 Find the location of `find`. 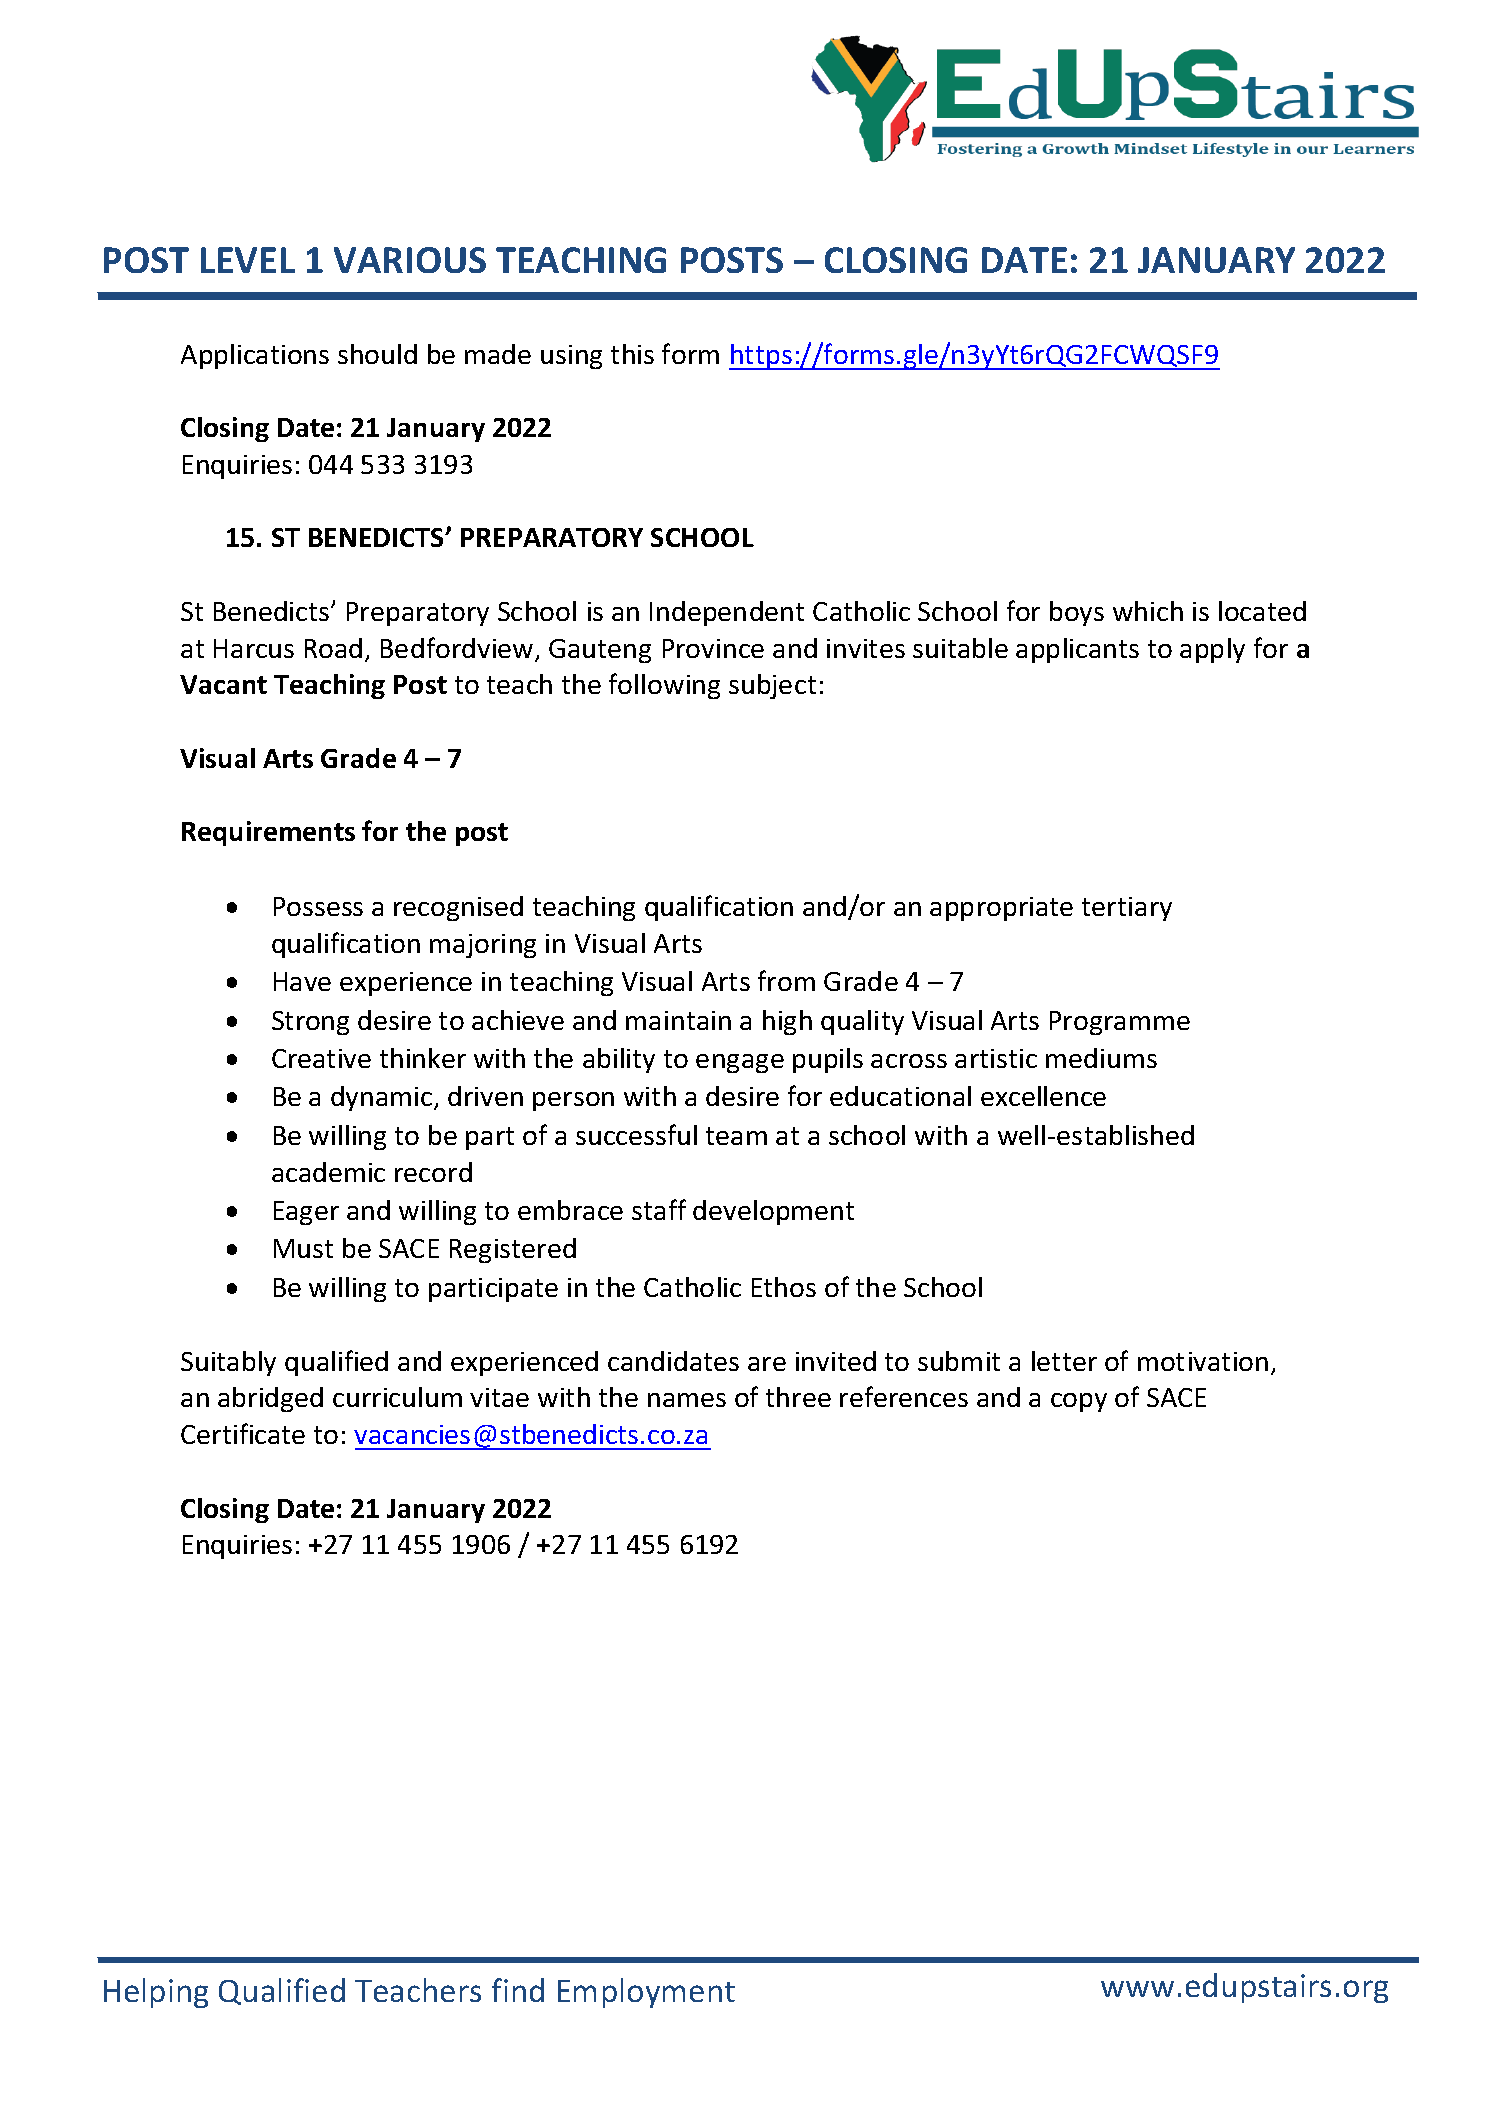

find is located at coordinates (518, 1990).
